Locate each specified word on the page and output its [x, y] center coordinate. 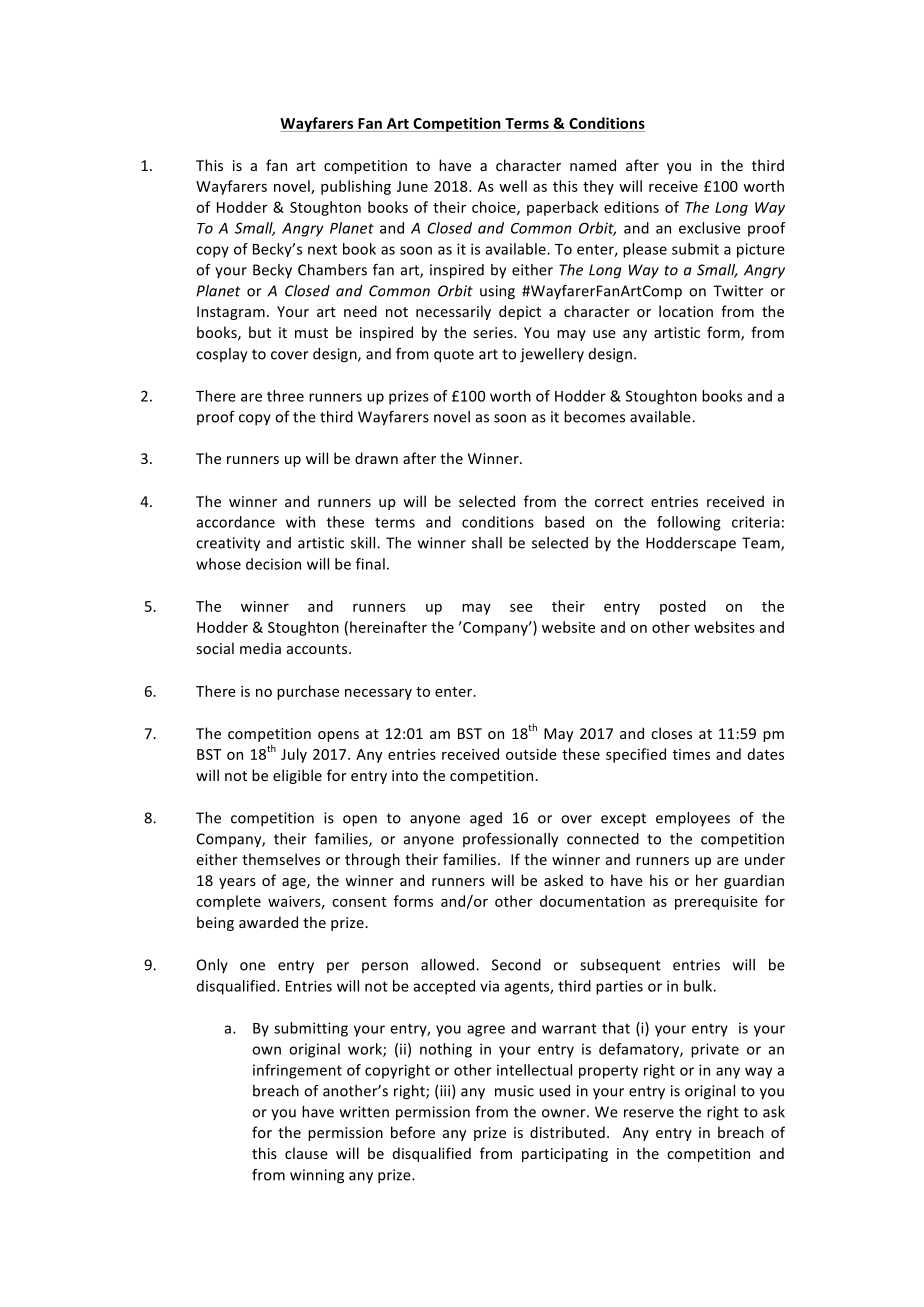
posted [683, 607]
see [521, 608]
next [322, 249]
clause [306, 1153]
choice [495, 208]
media [260, 648]
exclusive [710, 228]
